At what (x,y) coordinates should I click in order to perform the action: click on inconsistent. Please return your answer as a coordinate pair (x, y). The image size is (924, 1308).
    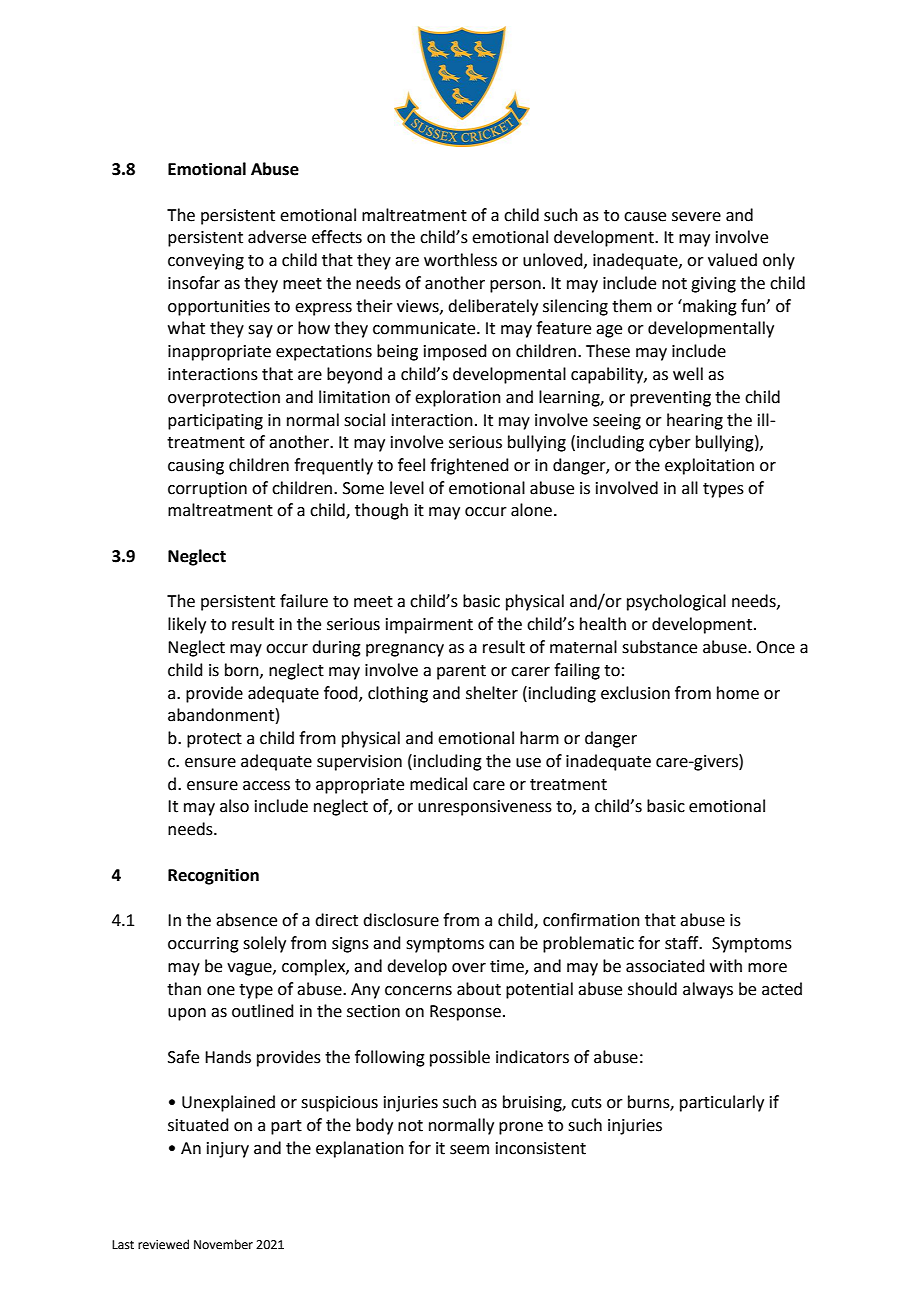
    Looking at the image, I should click on (541, 1148).
